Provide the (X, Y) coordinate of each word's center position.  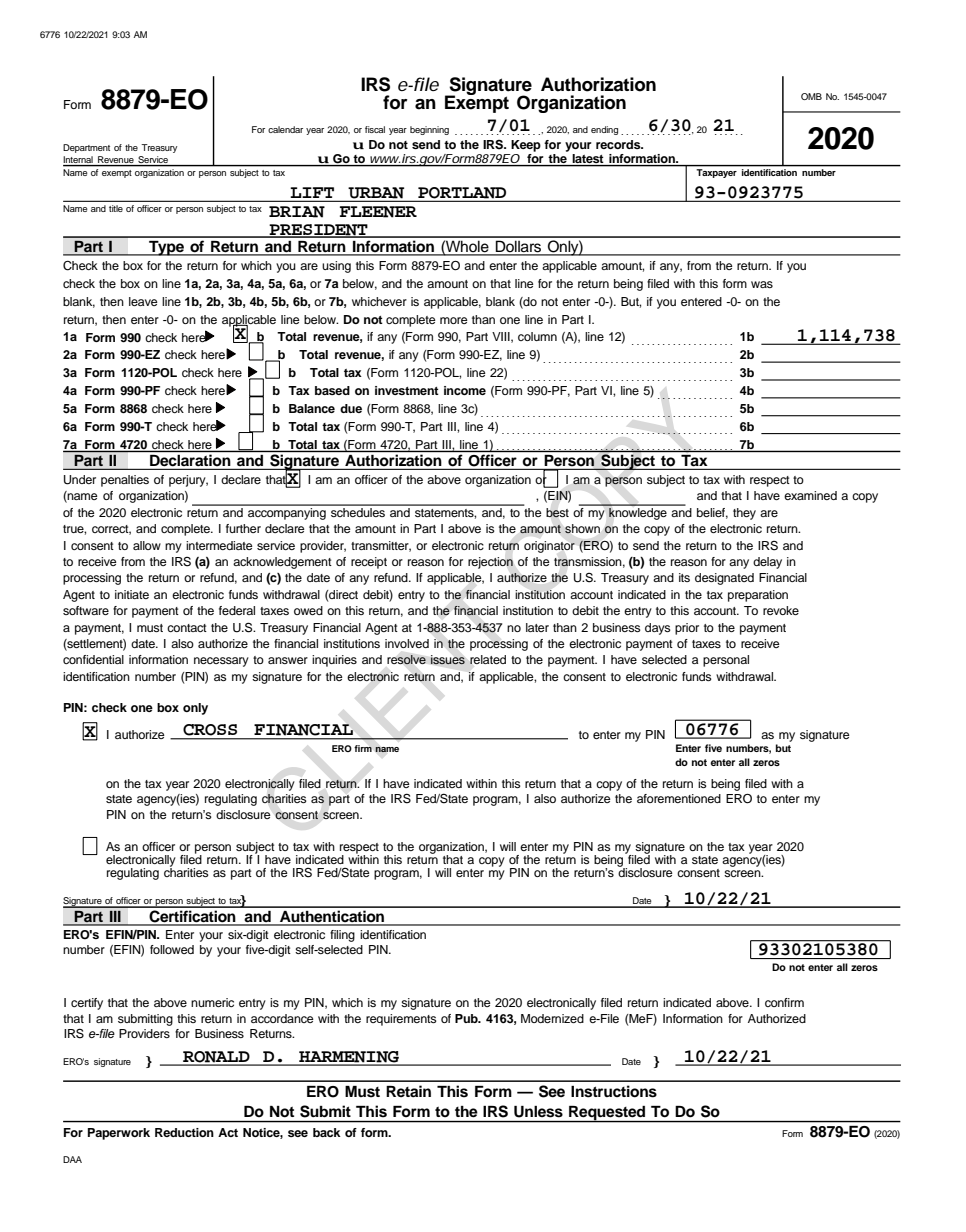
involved (407, 643)
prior (687, 629)
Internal (78, 159)
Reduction (184, 1132)
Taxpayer (717, 173)
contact (187, 628)
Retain (408, 1091)
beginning (429, 130)
